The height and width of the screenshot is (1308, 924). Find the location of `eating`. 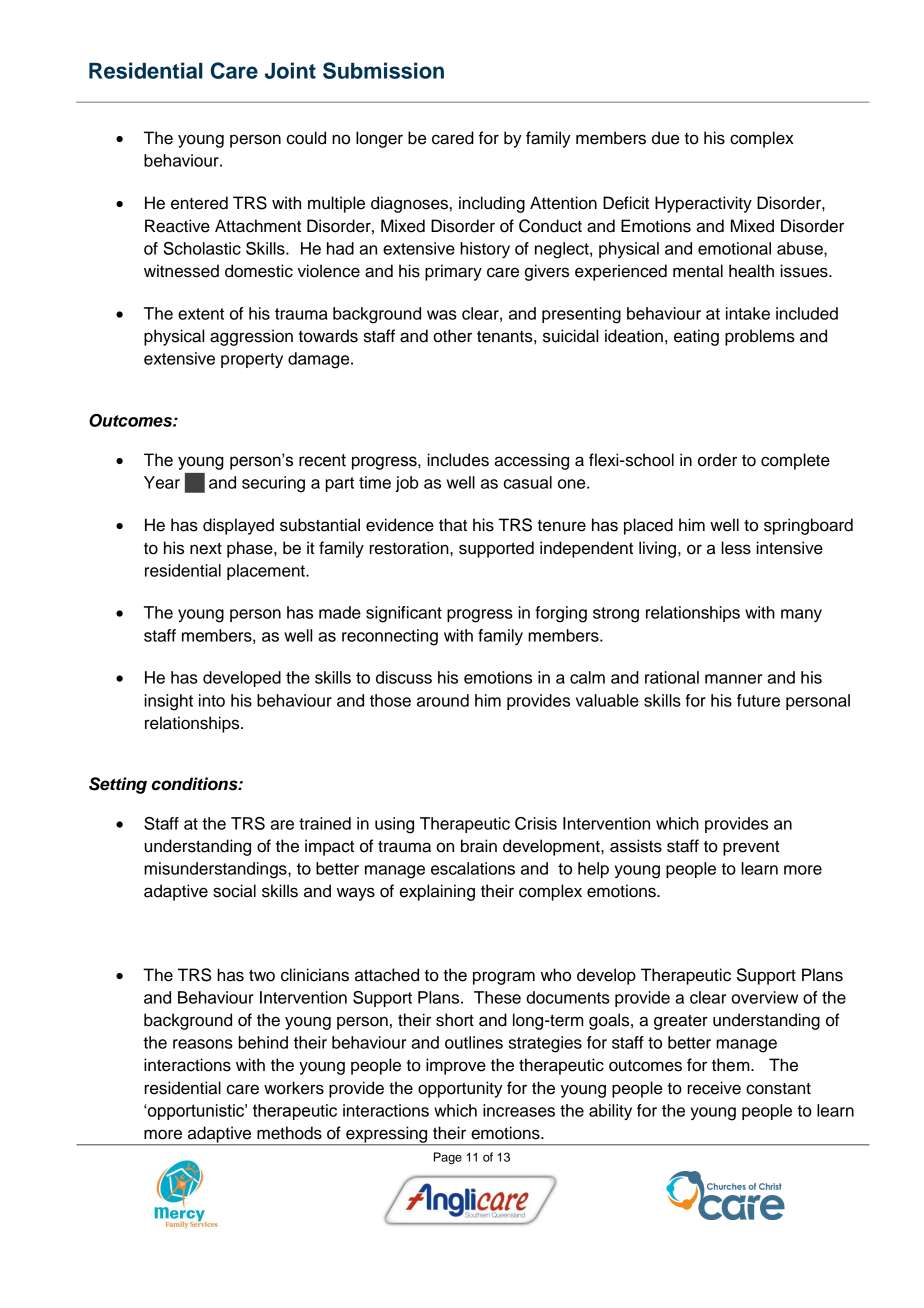

eating is located at coordinates (696, 337).
